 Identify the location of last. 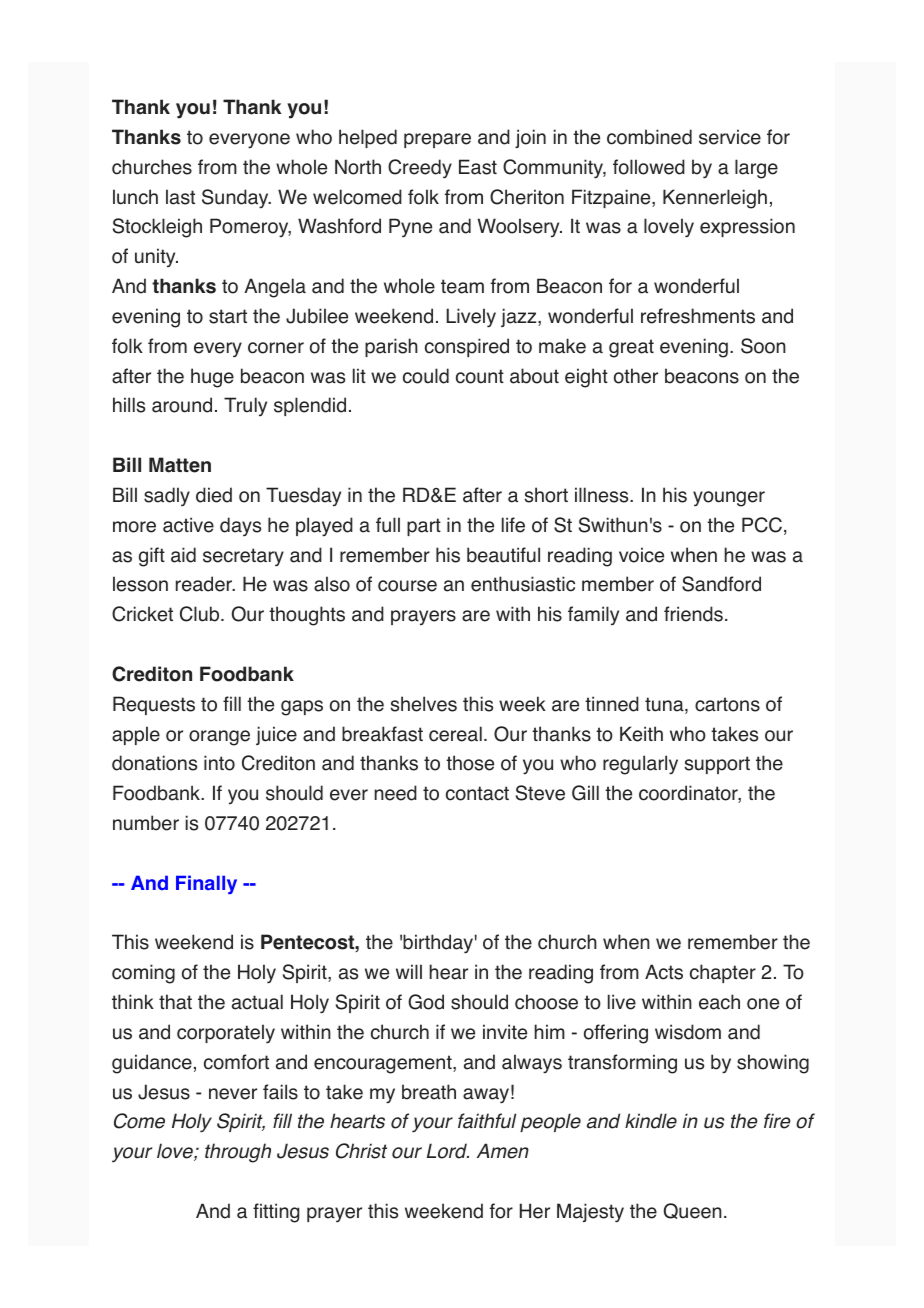
(180, 197).
